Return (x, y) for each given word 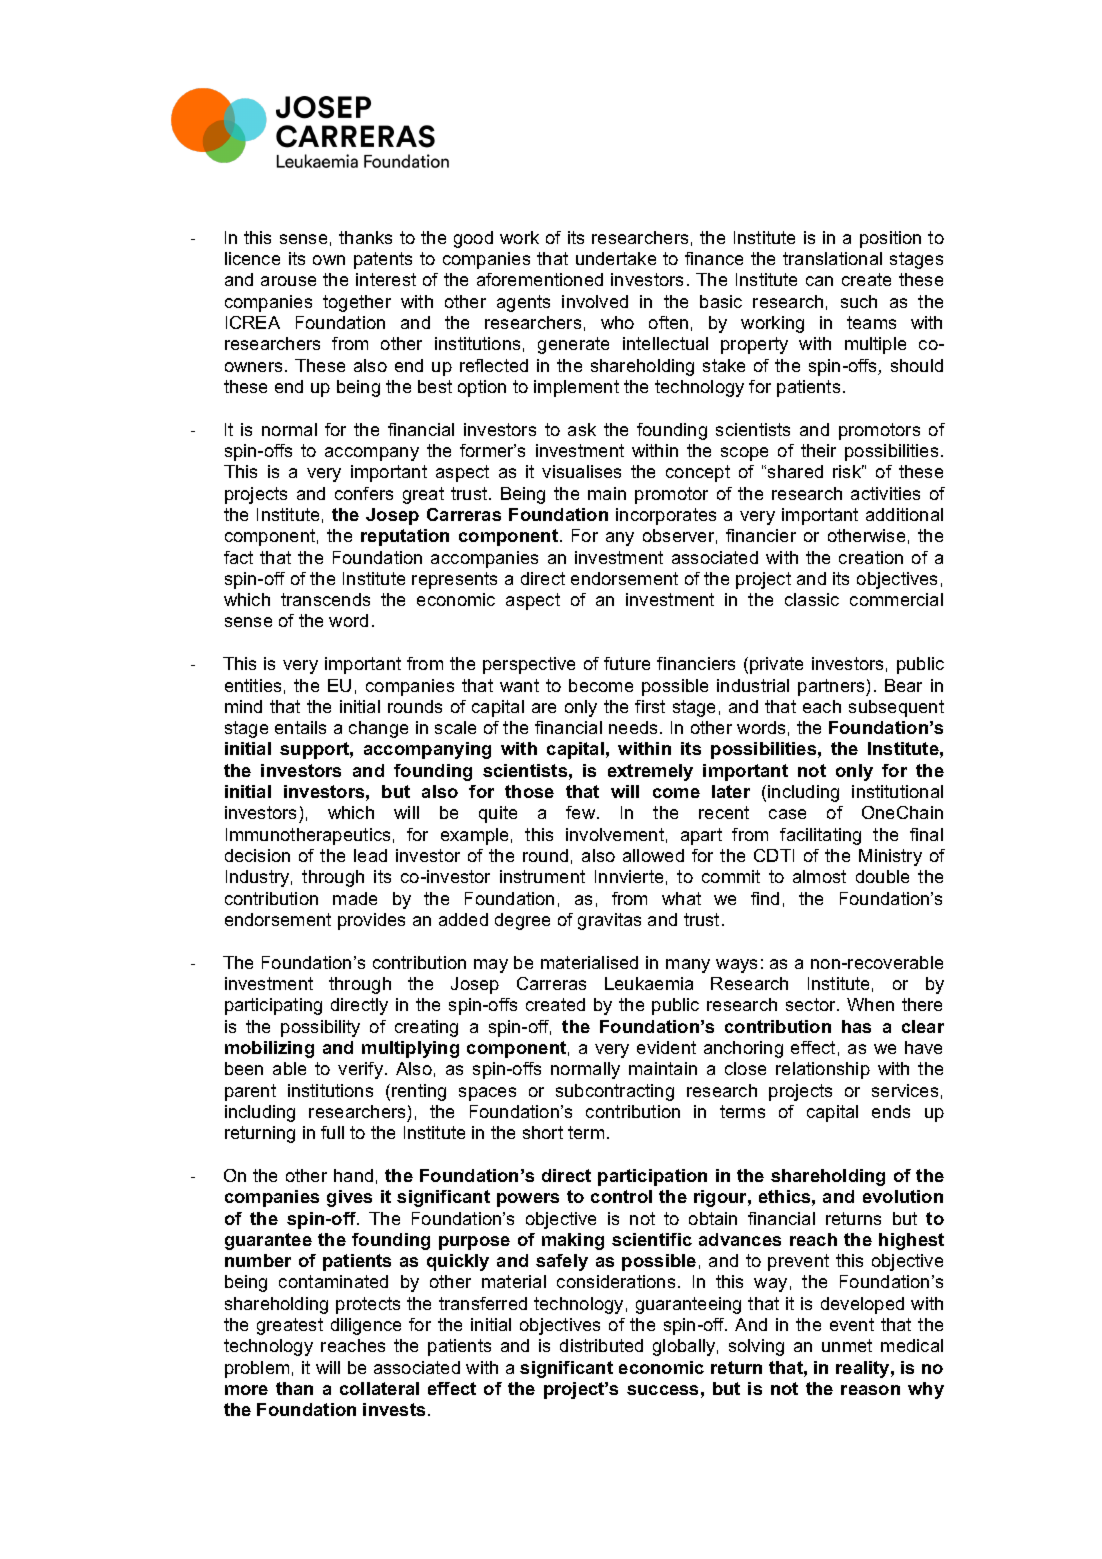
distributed (601, 1345)
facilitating (820, 836)
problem (257, 1369)
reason (870, 1390)
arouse (288, 281)
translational (832, 258)
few (582, 812)
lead (370, 855)
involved (595, 301)
